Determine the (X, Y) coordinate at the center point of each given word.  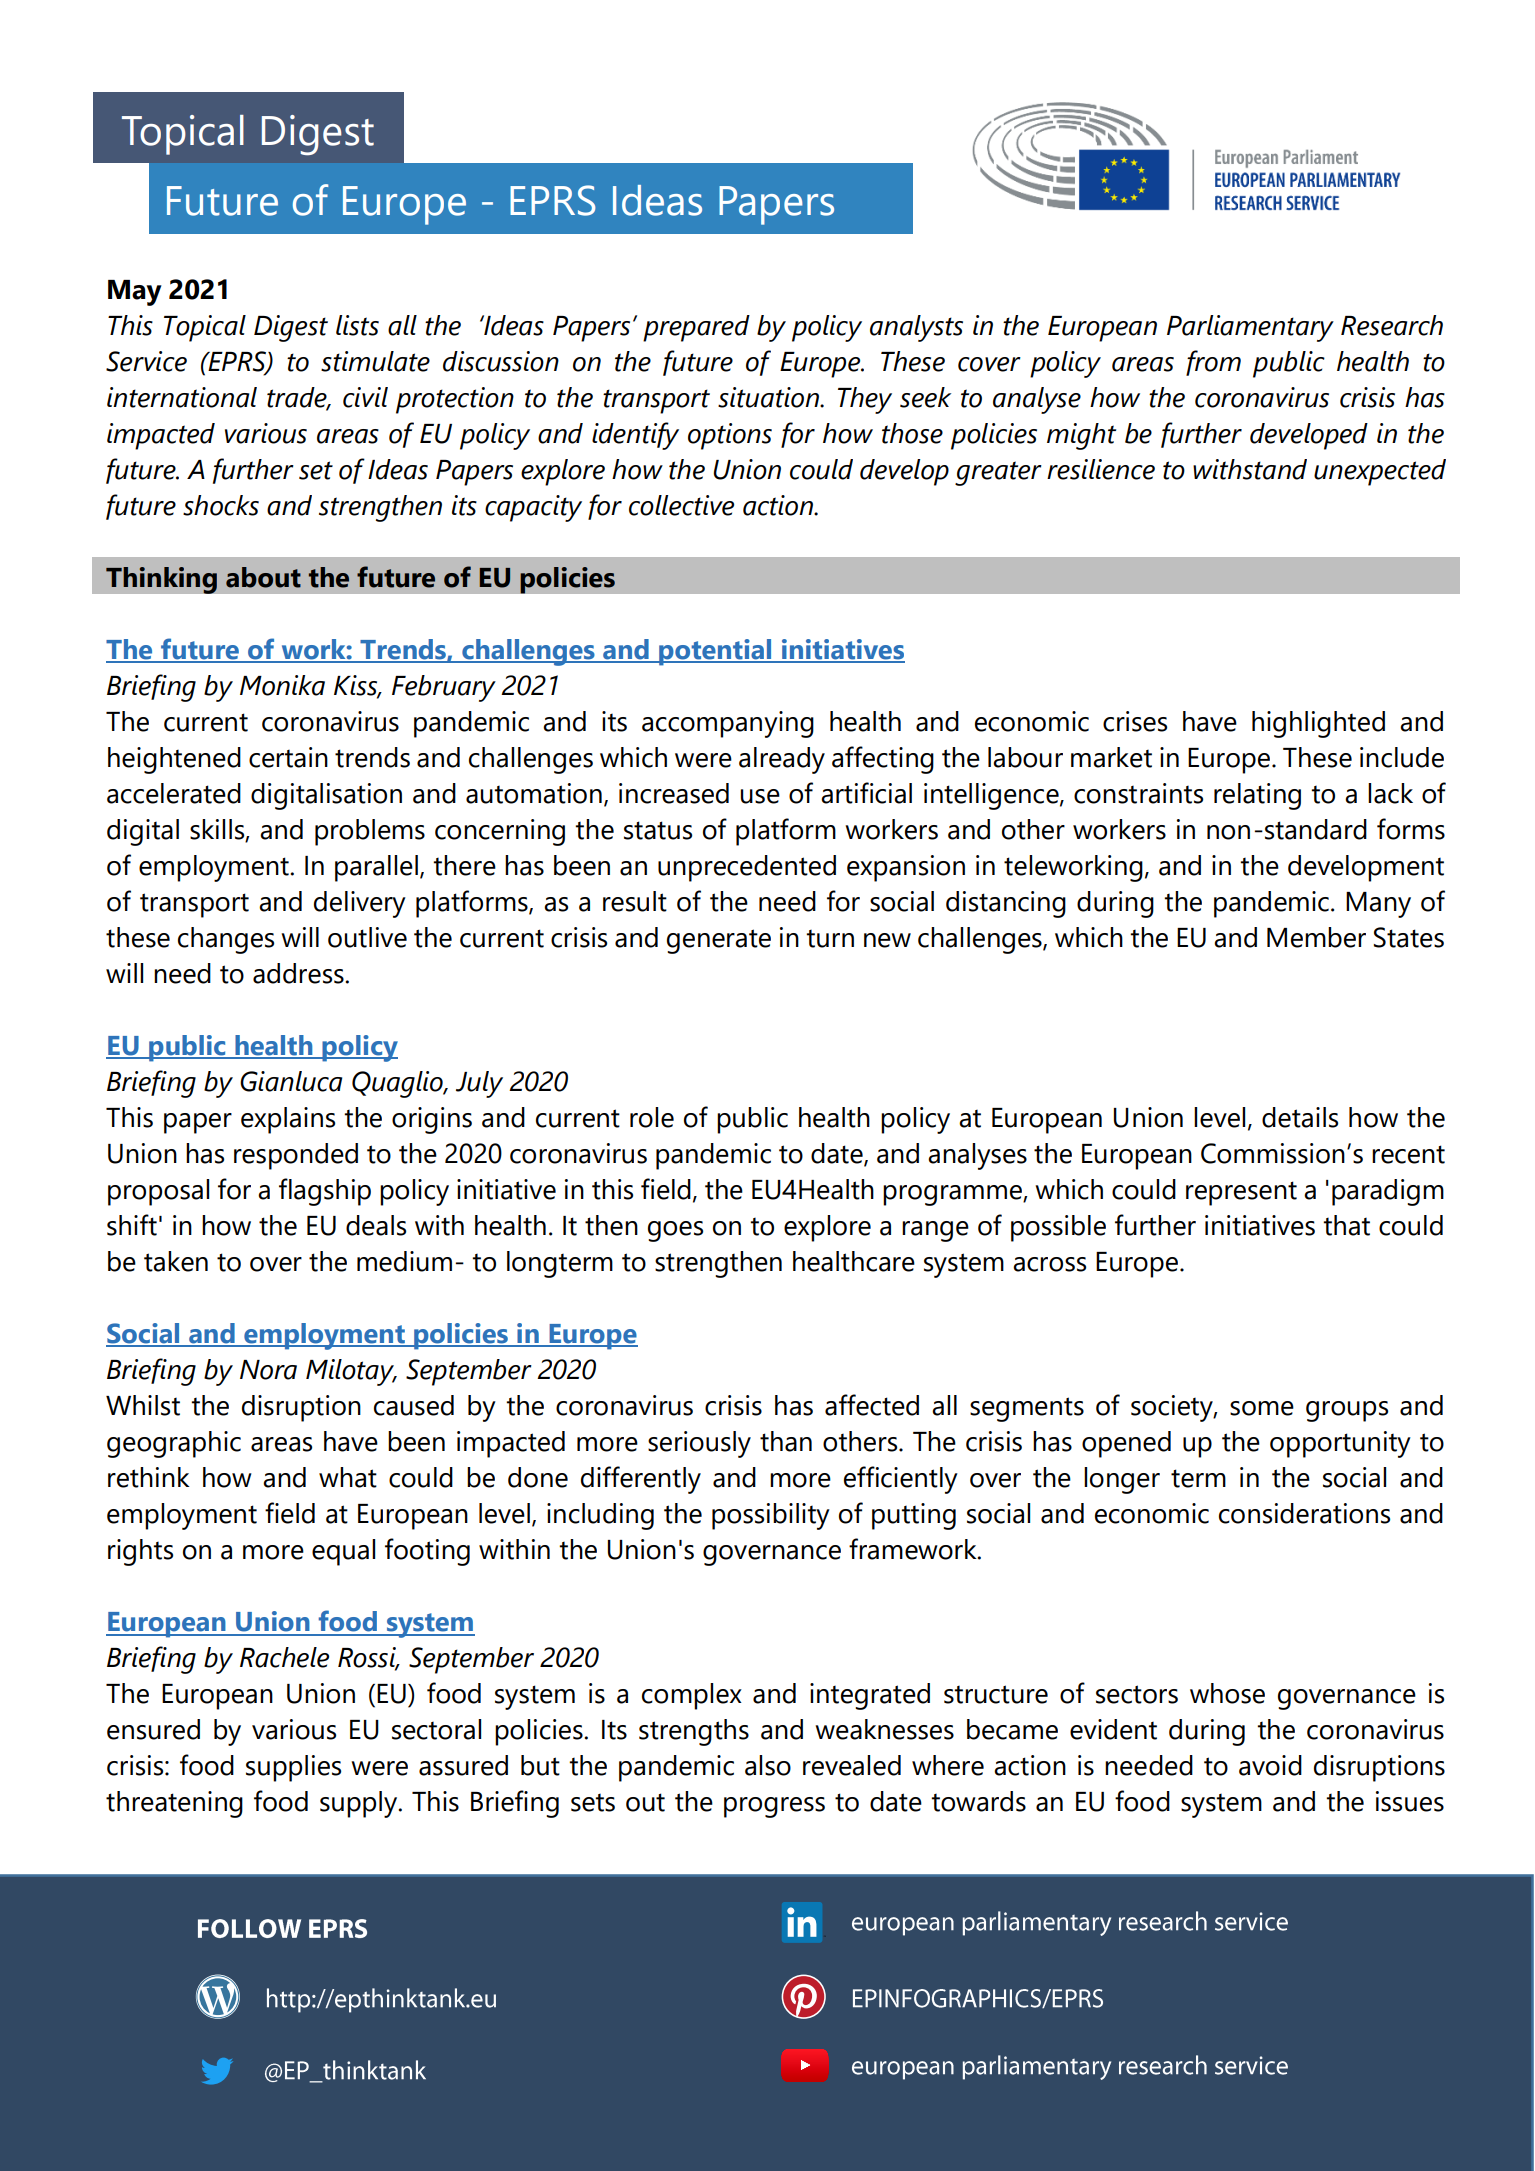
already (782, 760)
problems (370, 832)
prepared (696, 328)
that (1346, 1225)
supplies (293, 1768)
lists (357, 325)
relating (1257, 796)
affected (872, 1405)
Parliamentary (1250, 328)
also (768, 1765)
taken (176, 1261)
